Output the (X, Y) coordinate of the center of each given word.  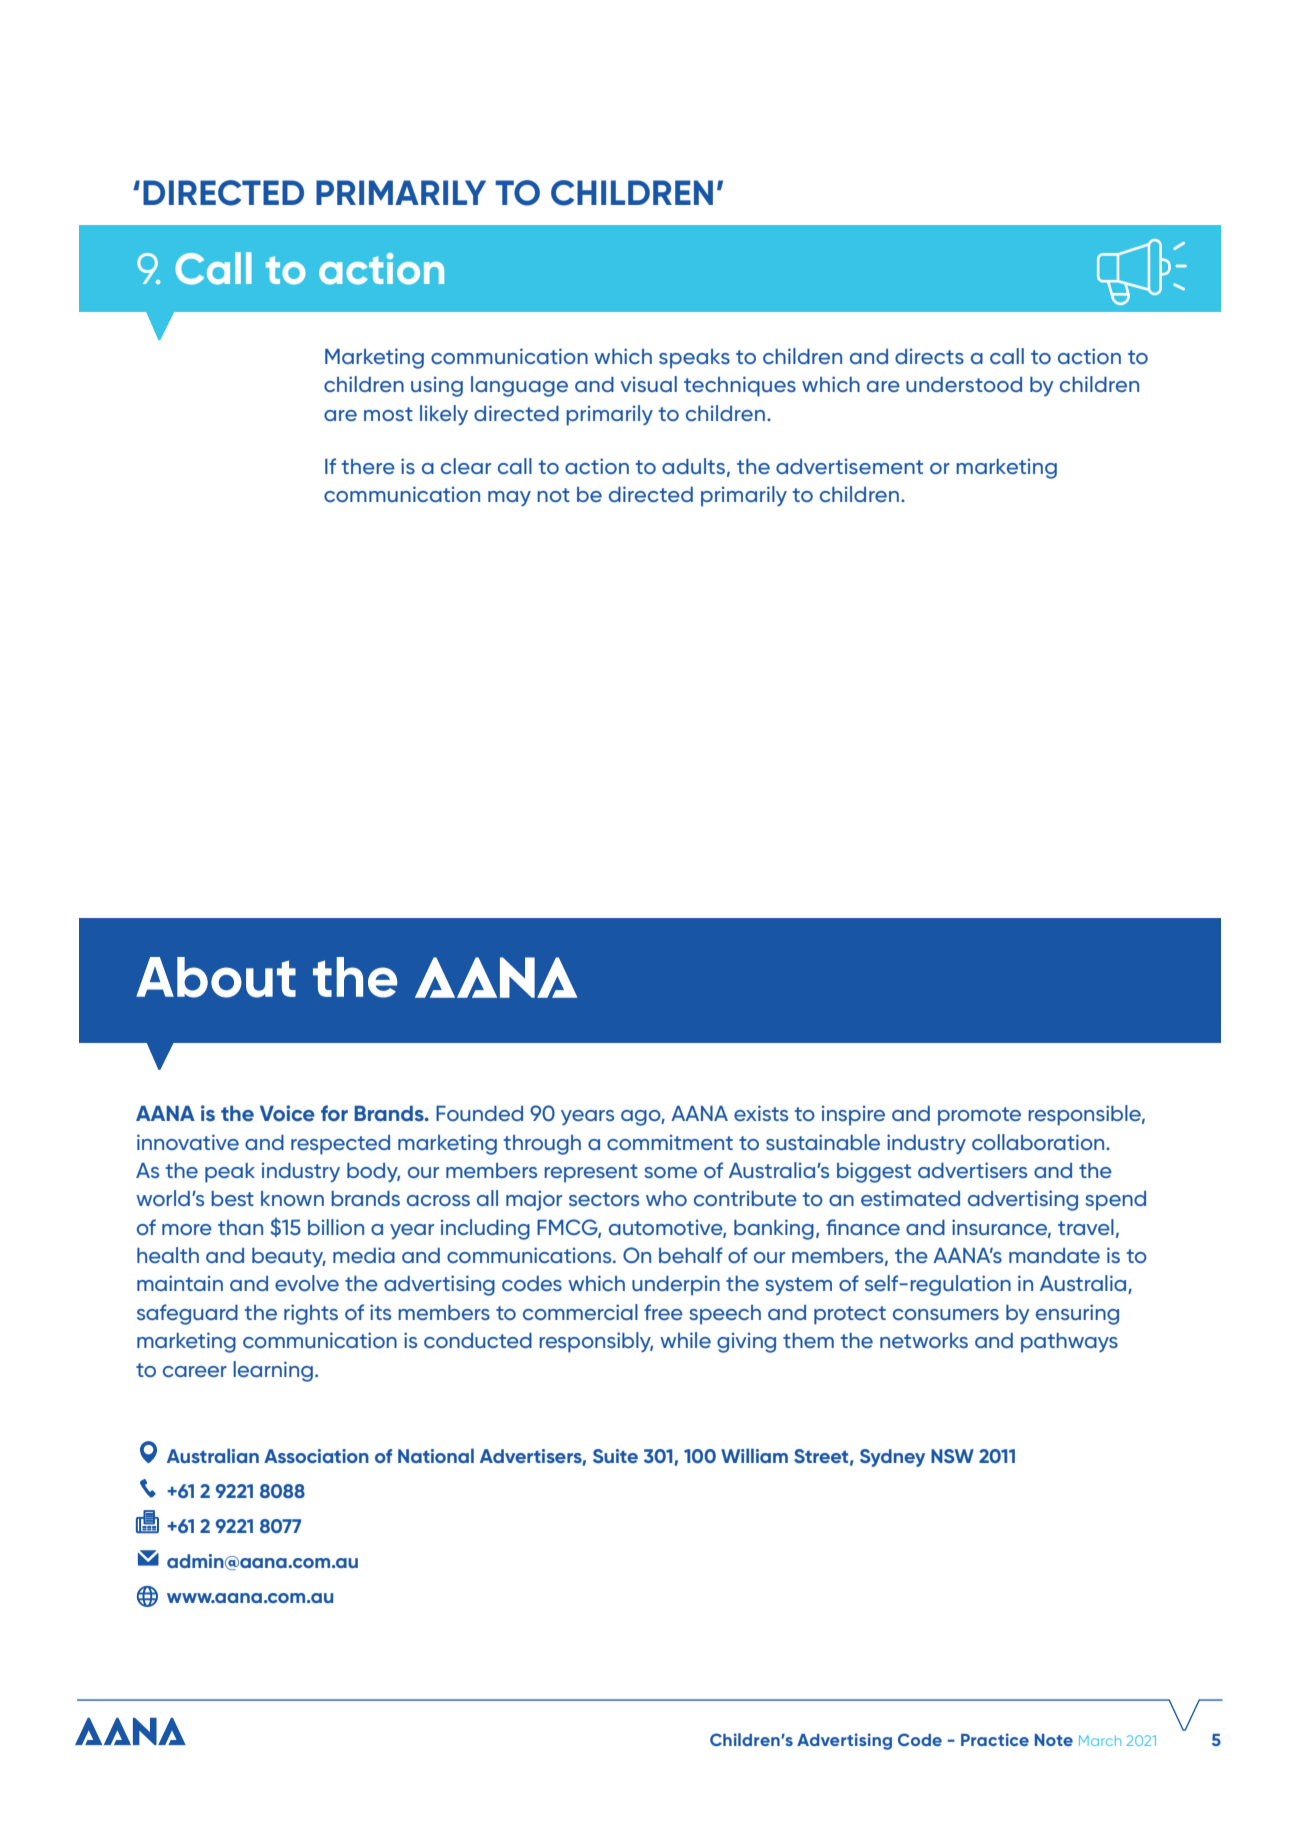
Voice (287, 1113)
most (388, 414)
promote (979, 1116)
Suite (615, 1456)
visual (648, 384)
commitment (670, 1142)
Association (316, 1456)
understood (964, 384)
